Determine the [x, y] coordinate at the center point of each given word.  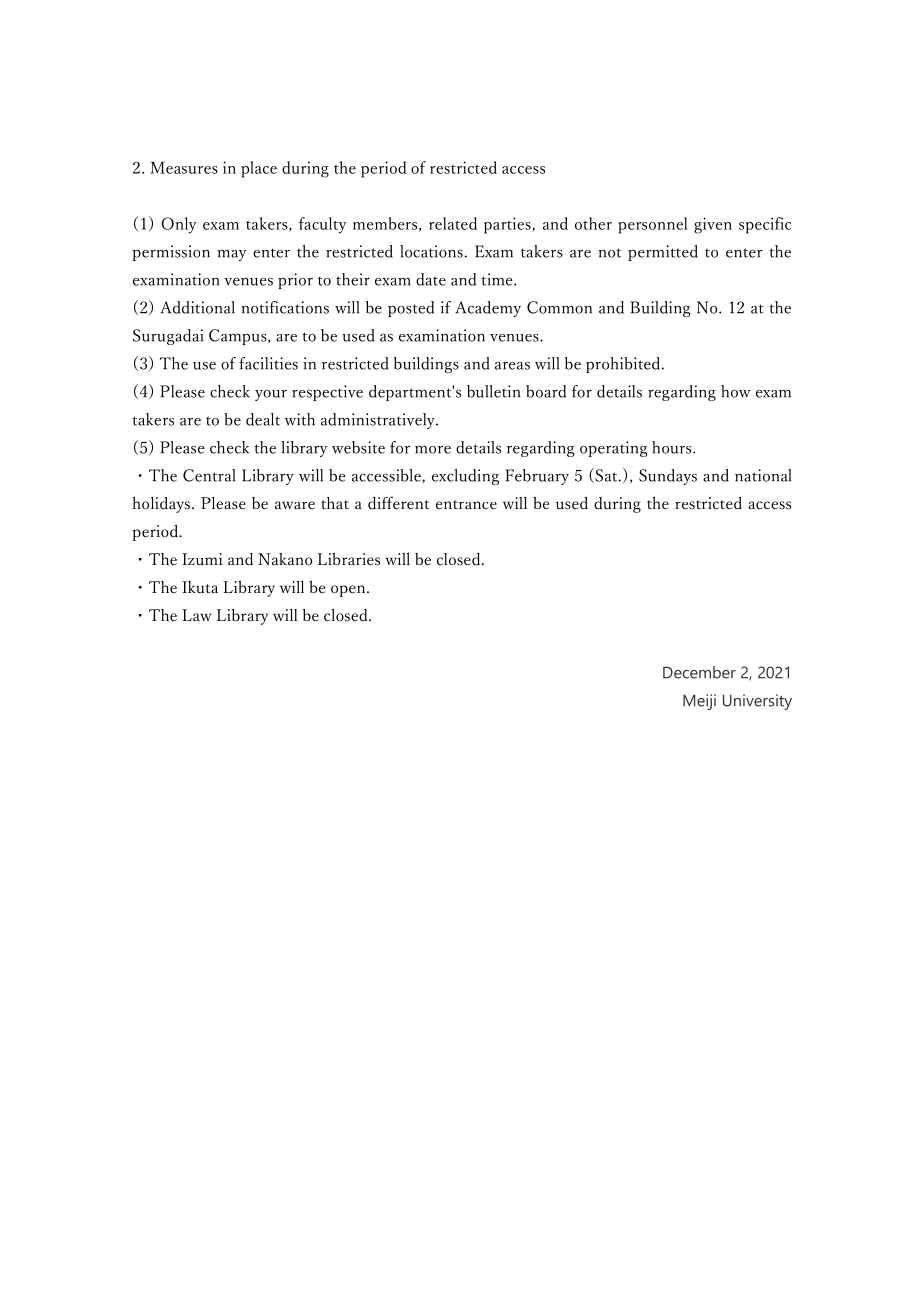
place [259, 169]
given [713, 225]
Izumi [202, 559]
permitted [663, 253]
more [433, 450]
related [453, 223]
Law [196, 615]
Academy [488, 309]
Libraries [349, 559]
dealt [263, 419]
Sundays [668, 477]
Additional [198, 307]
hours [673, 447]
